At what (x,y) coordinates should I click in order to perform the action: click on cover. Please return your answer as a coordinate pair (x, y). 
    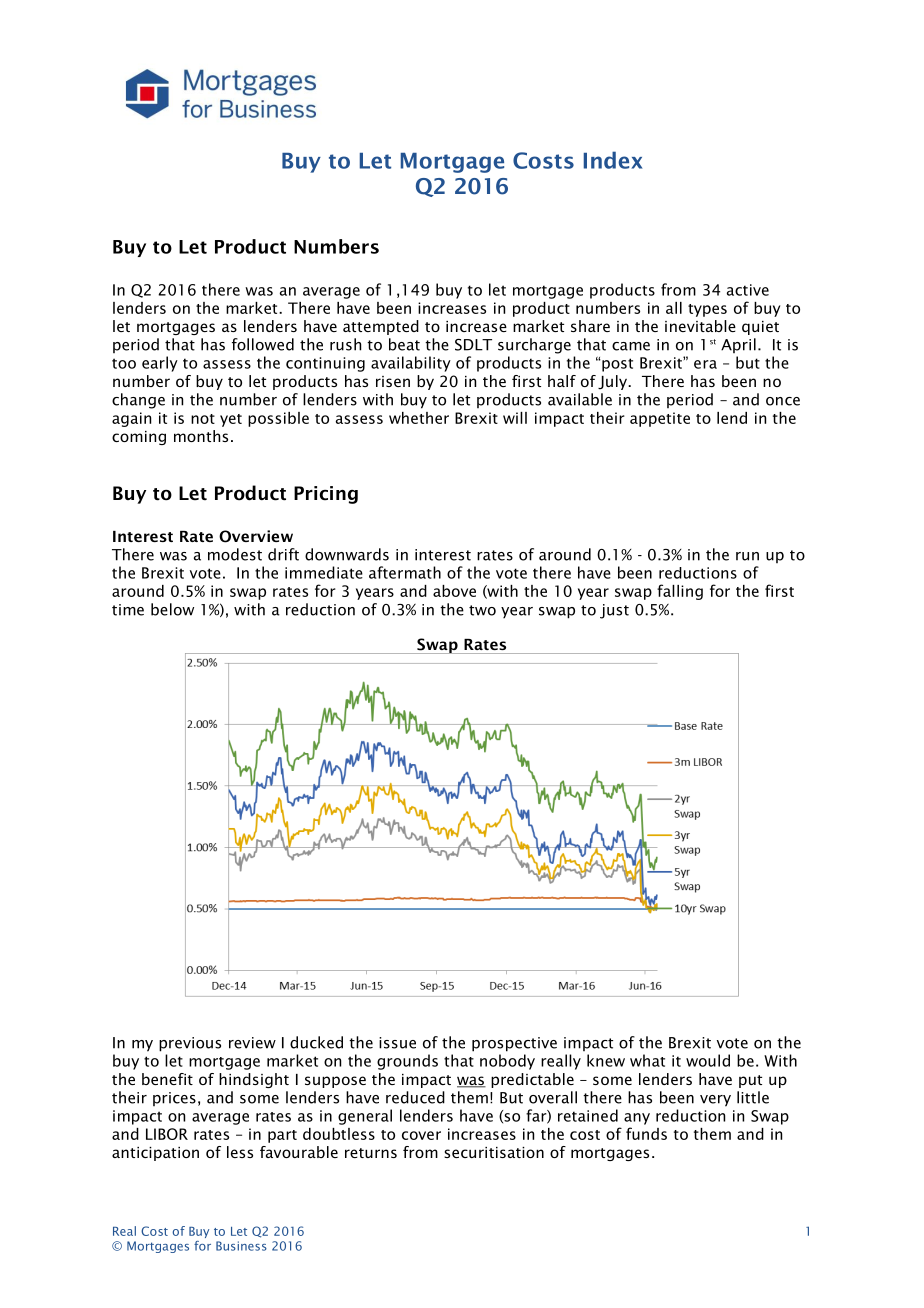
    Looking at the image, I should click on (421, 1135).
